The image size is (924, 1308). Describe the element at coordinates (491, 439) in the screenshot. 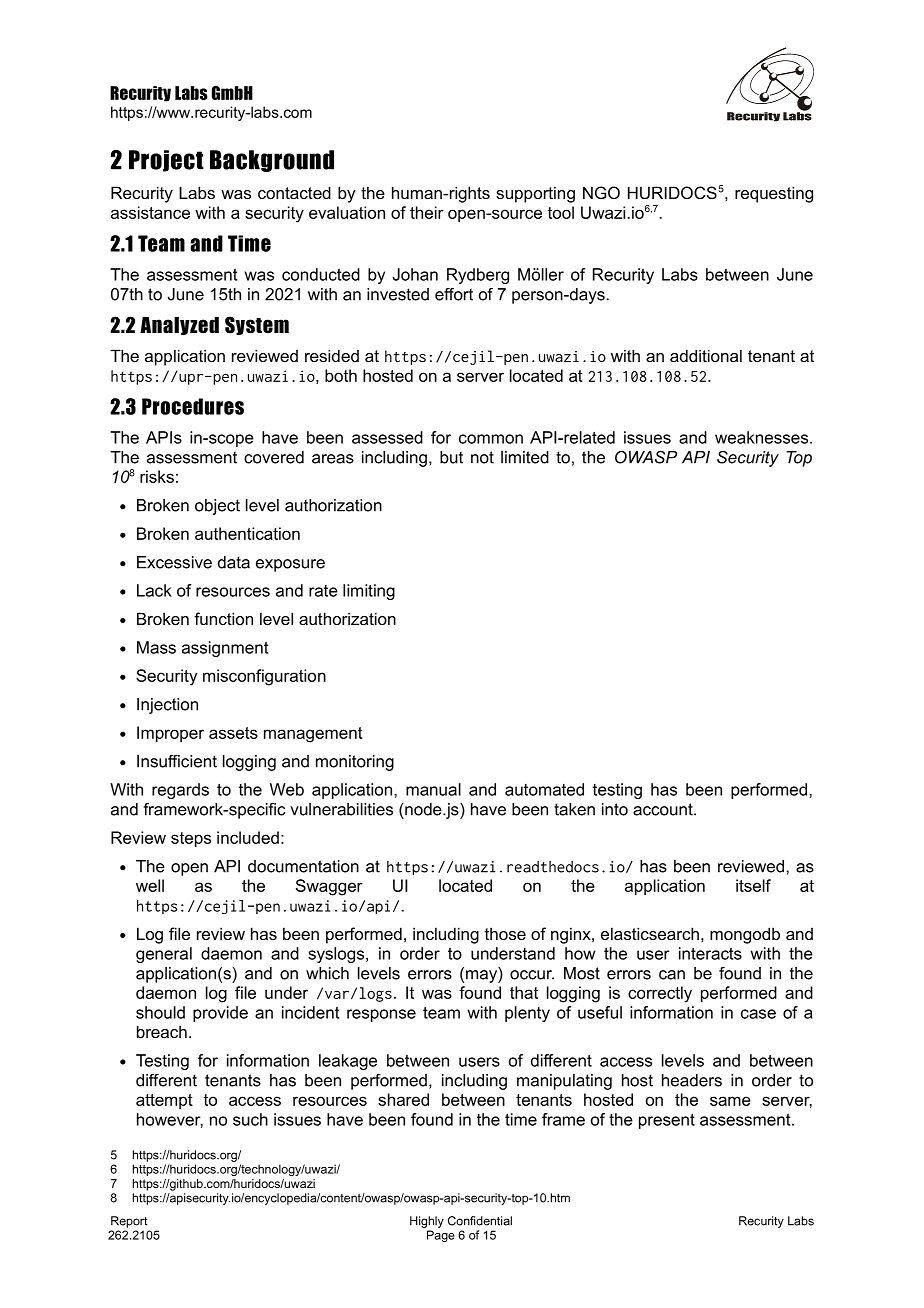

I see `common` at that location.
